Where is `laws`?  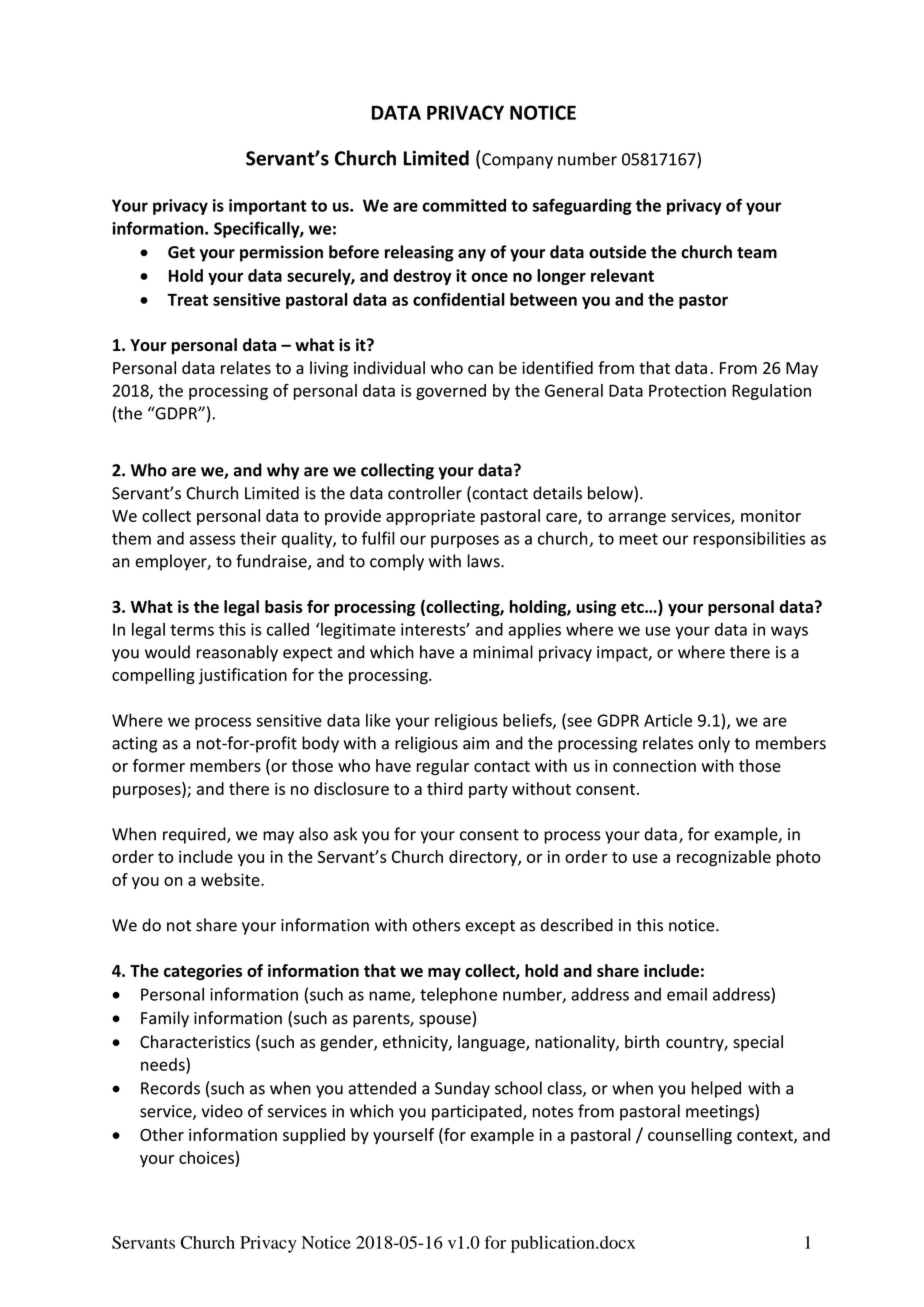
laws is located at coordinates (484, 561).
